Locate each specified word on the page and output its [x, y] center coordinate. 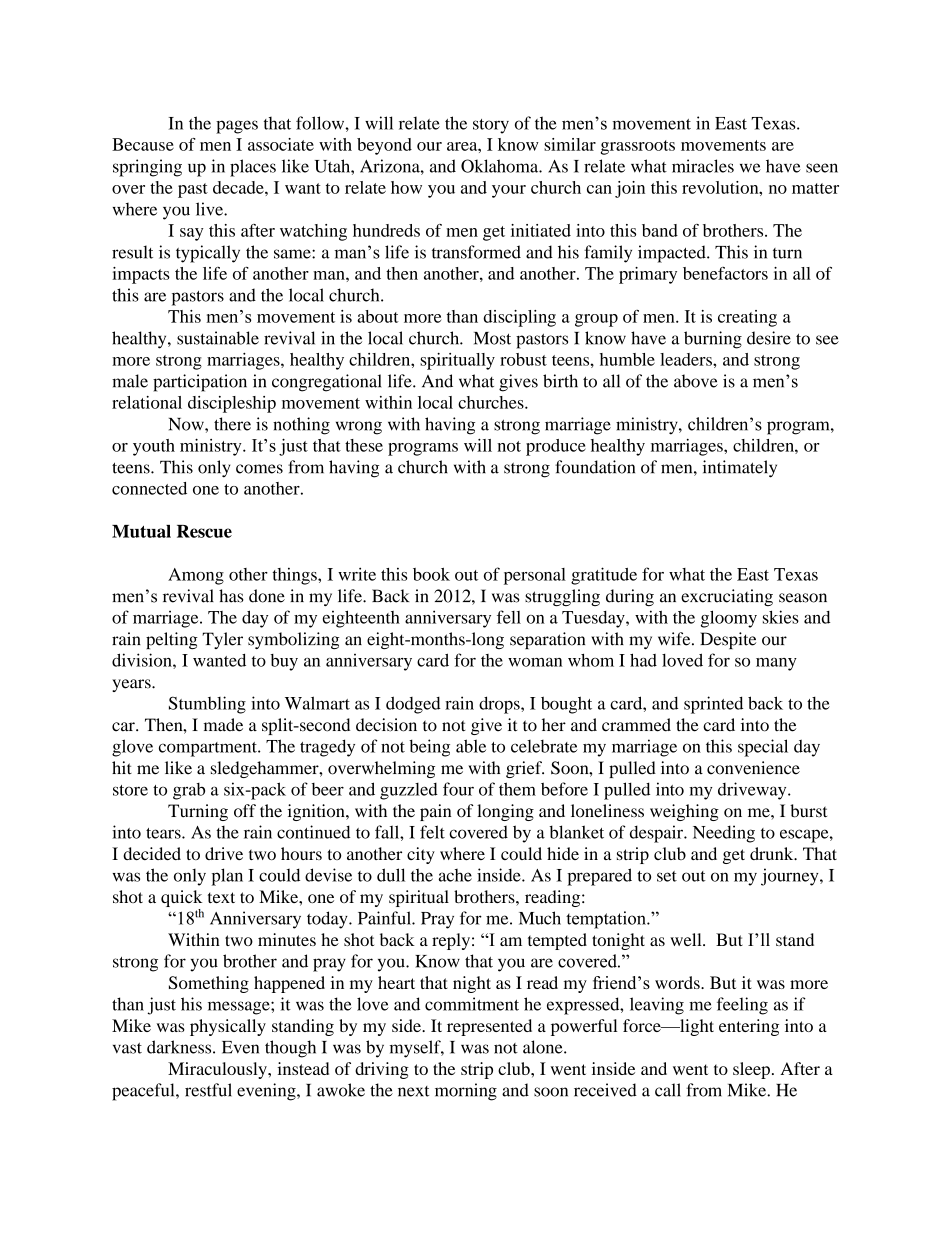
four [458, 789]
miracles [703, 166]
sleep [751, 1070]
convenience [753, 768]
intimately [740, 469]
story [491, 126]
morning [466, 1092]
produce [556, 447]
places [253, 168]
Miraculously [218, 1070]
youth [154, 447]
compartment [209, 749]
